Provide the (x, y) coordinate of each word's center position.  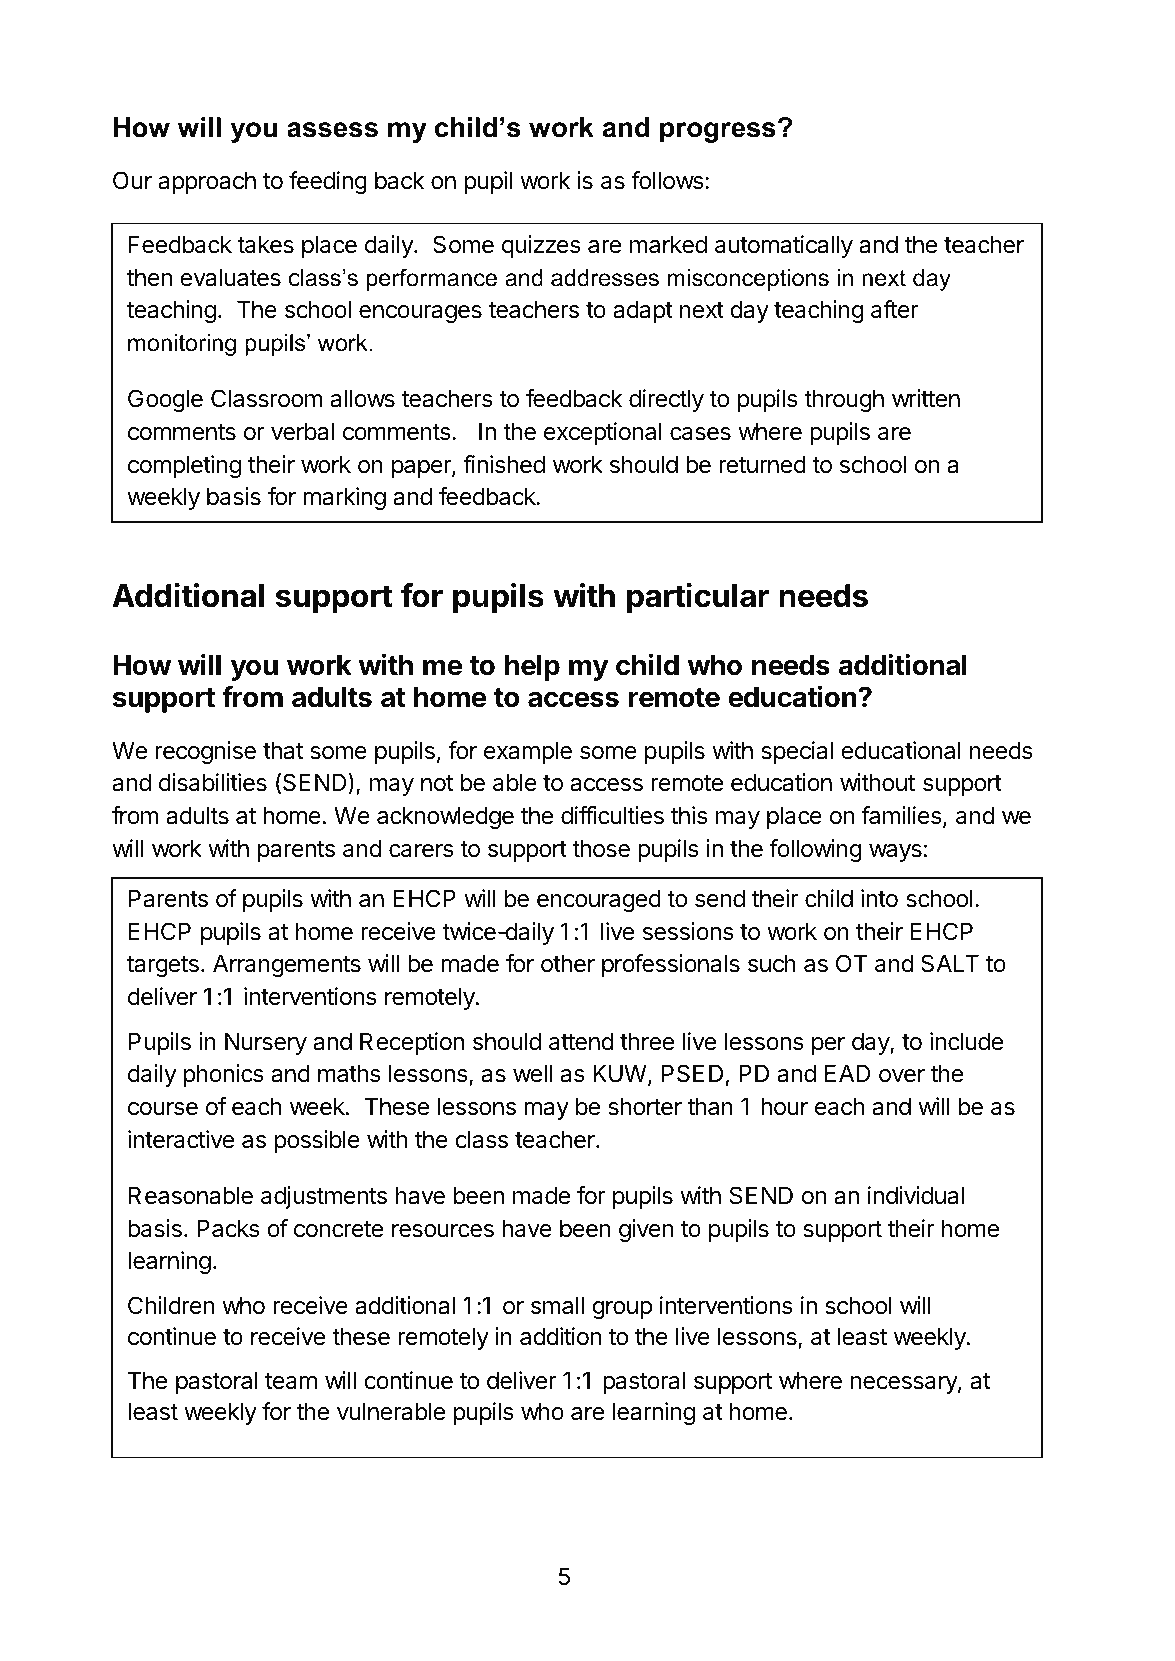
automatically (784, 246)
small (557, 1305)
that (283, 750)
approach (207, 182)
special (797, 752)
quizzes (541, 246)
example (528, 752)
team (291, 1381)
